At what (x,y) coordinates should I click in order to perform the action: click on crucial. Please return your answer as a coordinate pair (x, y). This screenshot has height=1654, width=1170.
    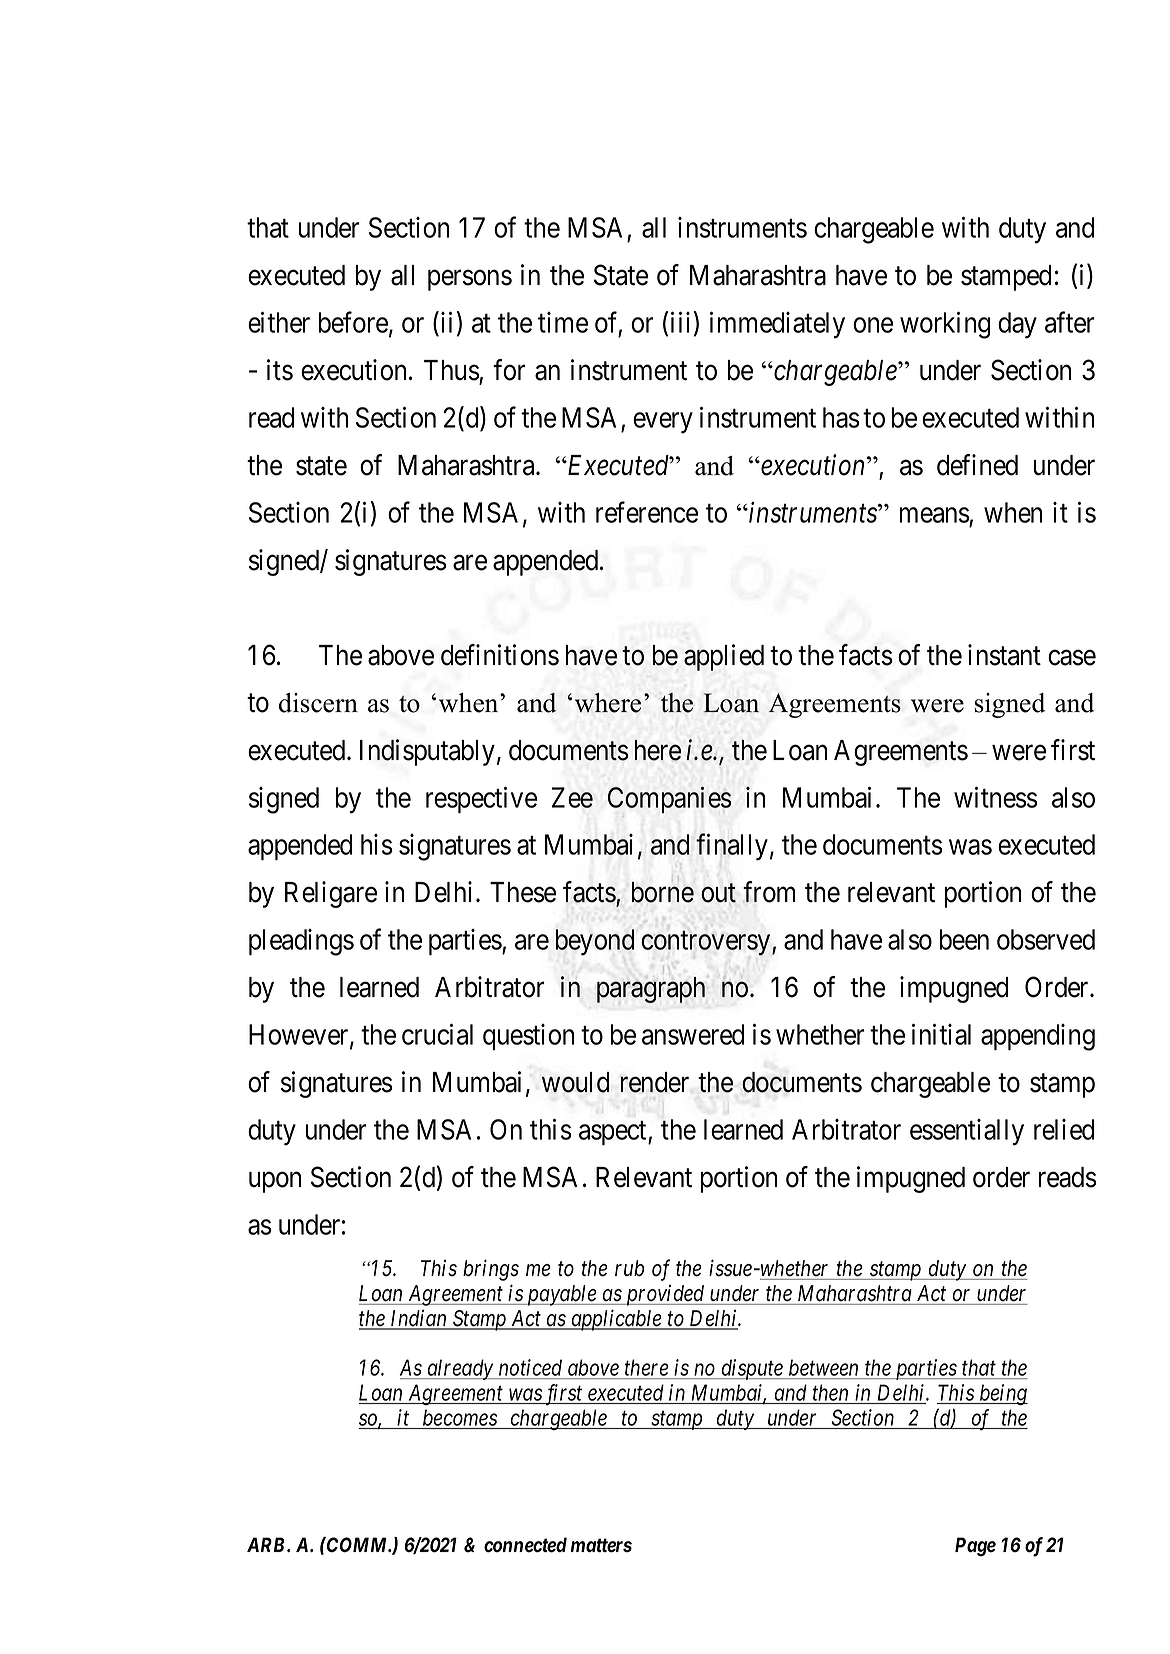
    Looking at the image, I should click on (437, 1034).
